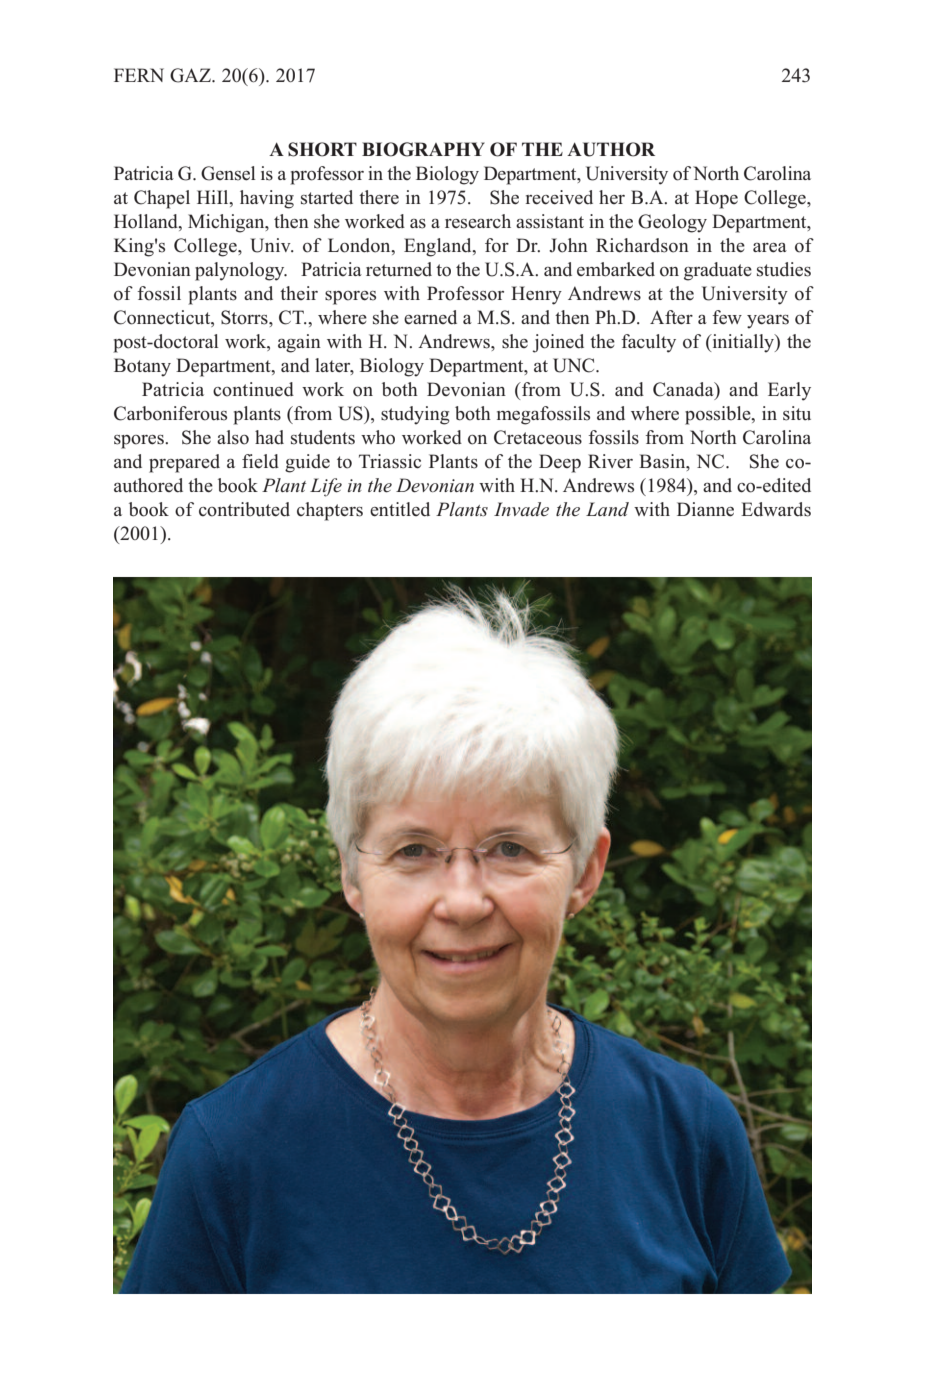 This image has height=1391, width=925. I want to click on studying, so click(415, 415).
